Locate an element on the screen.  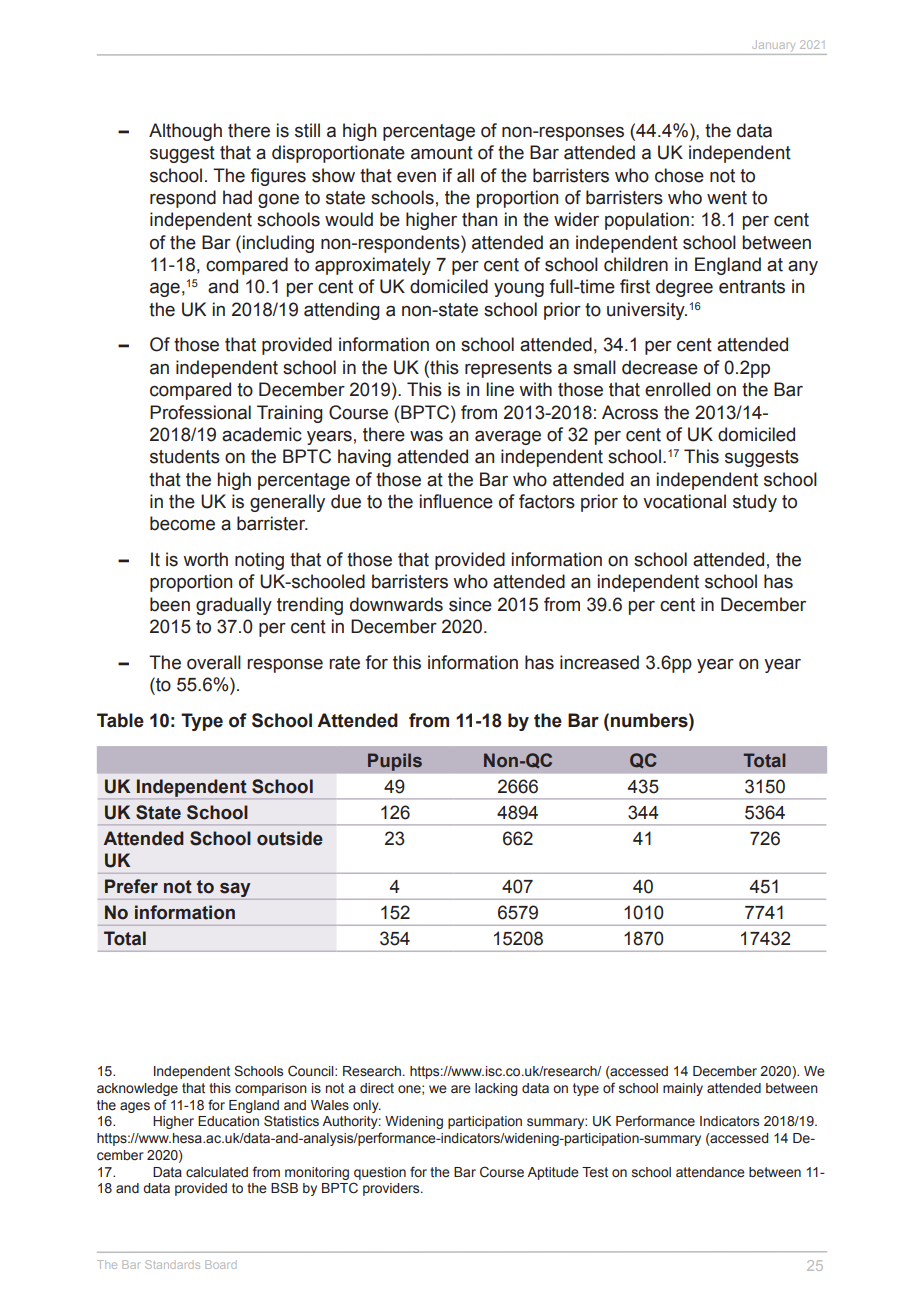
attendance is located at coordinates (710, 1172).
